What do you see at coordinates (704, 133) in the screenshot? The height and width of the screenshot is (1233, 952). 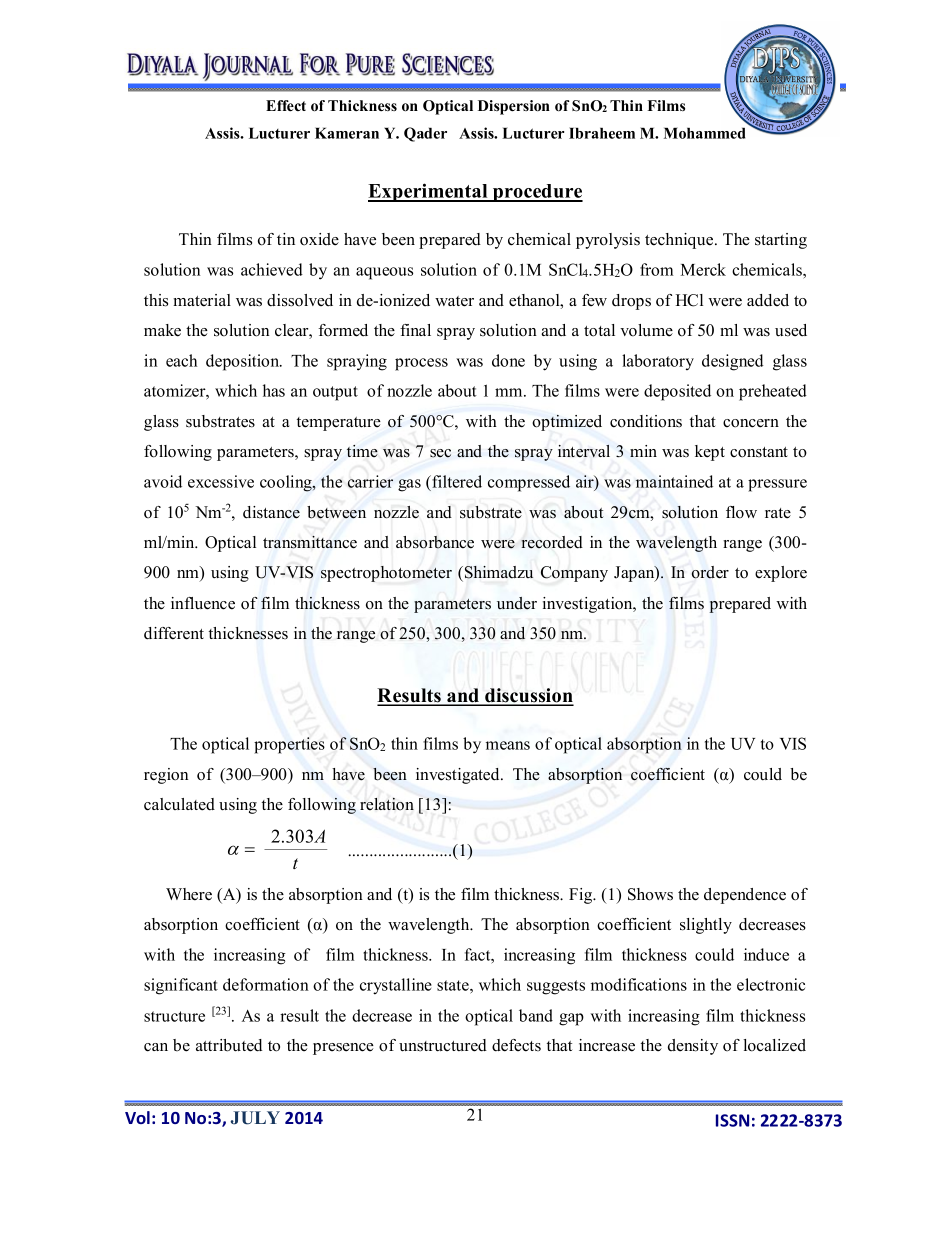 I see `Mohammed` at bounding box center [704, 133].
